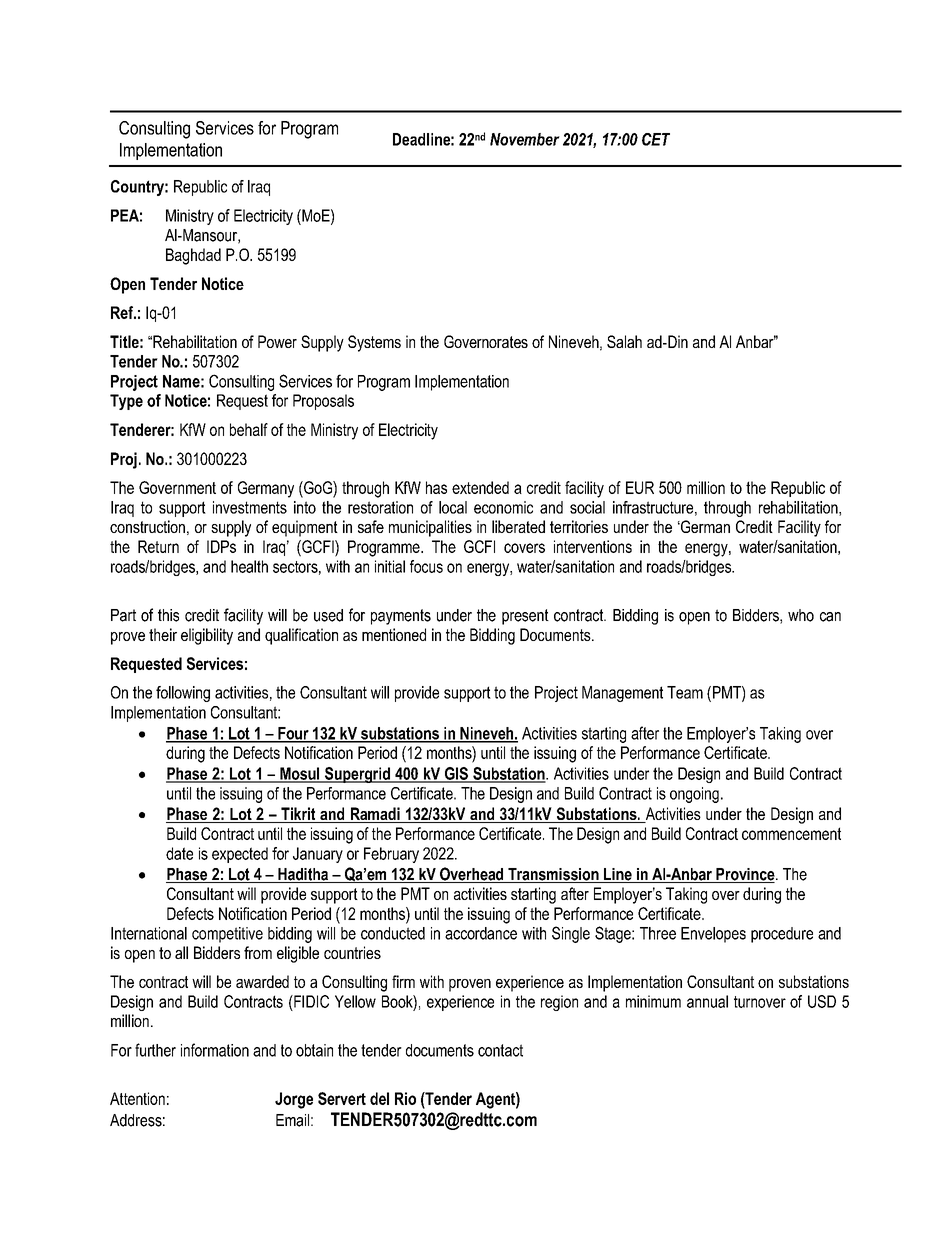 The image size is (952, 1233). I want to click on Salah, so click(624, 341).
